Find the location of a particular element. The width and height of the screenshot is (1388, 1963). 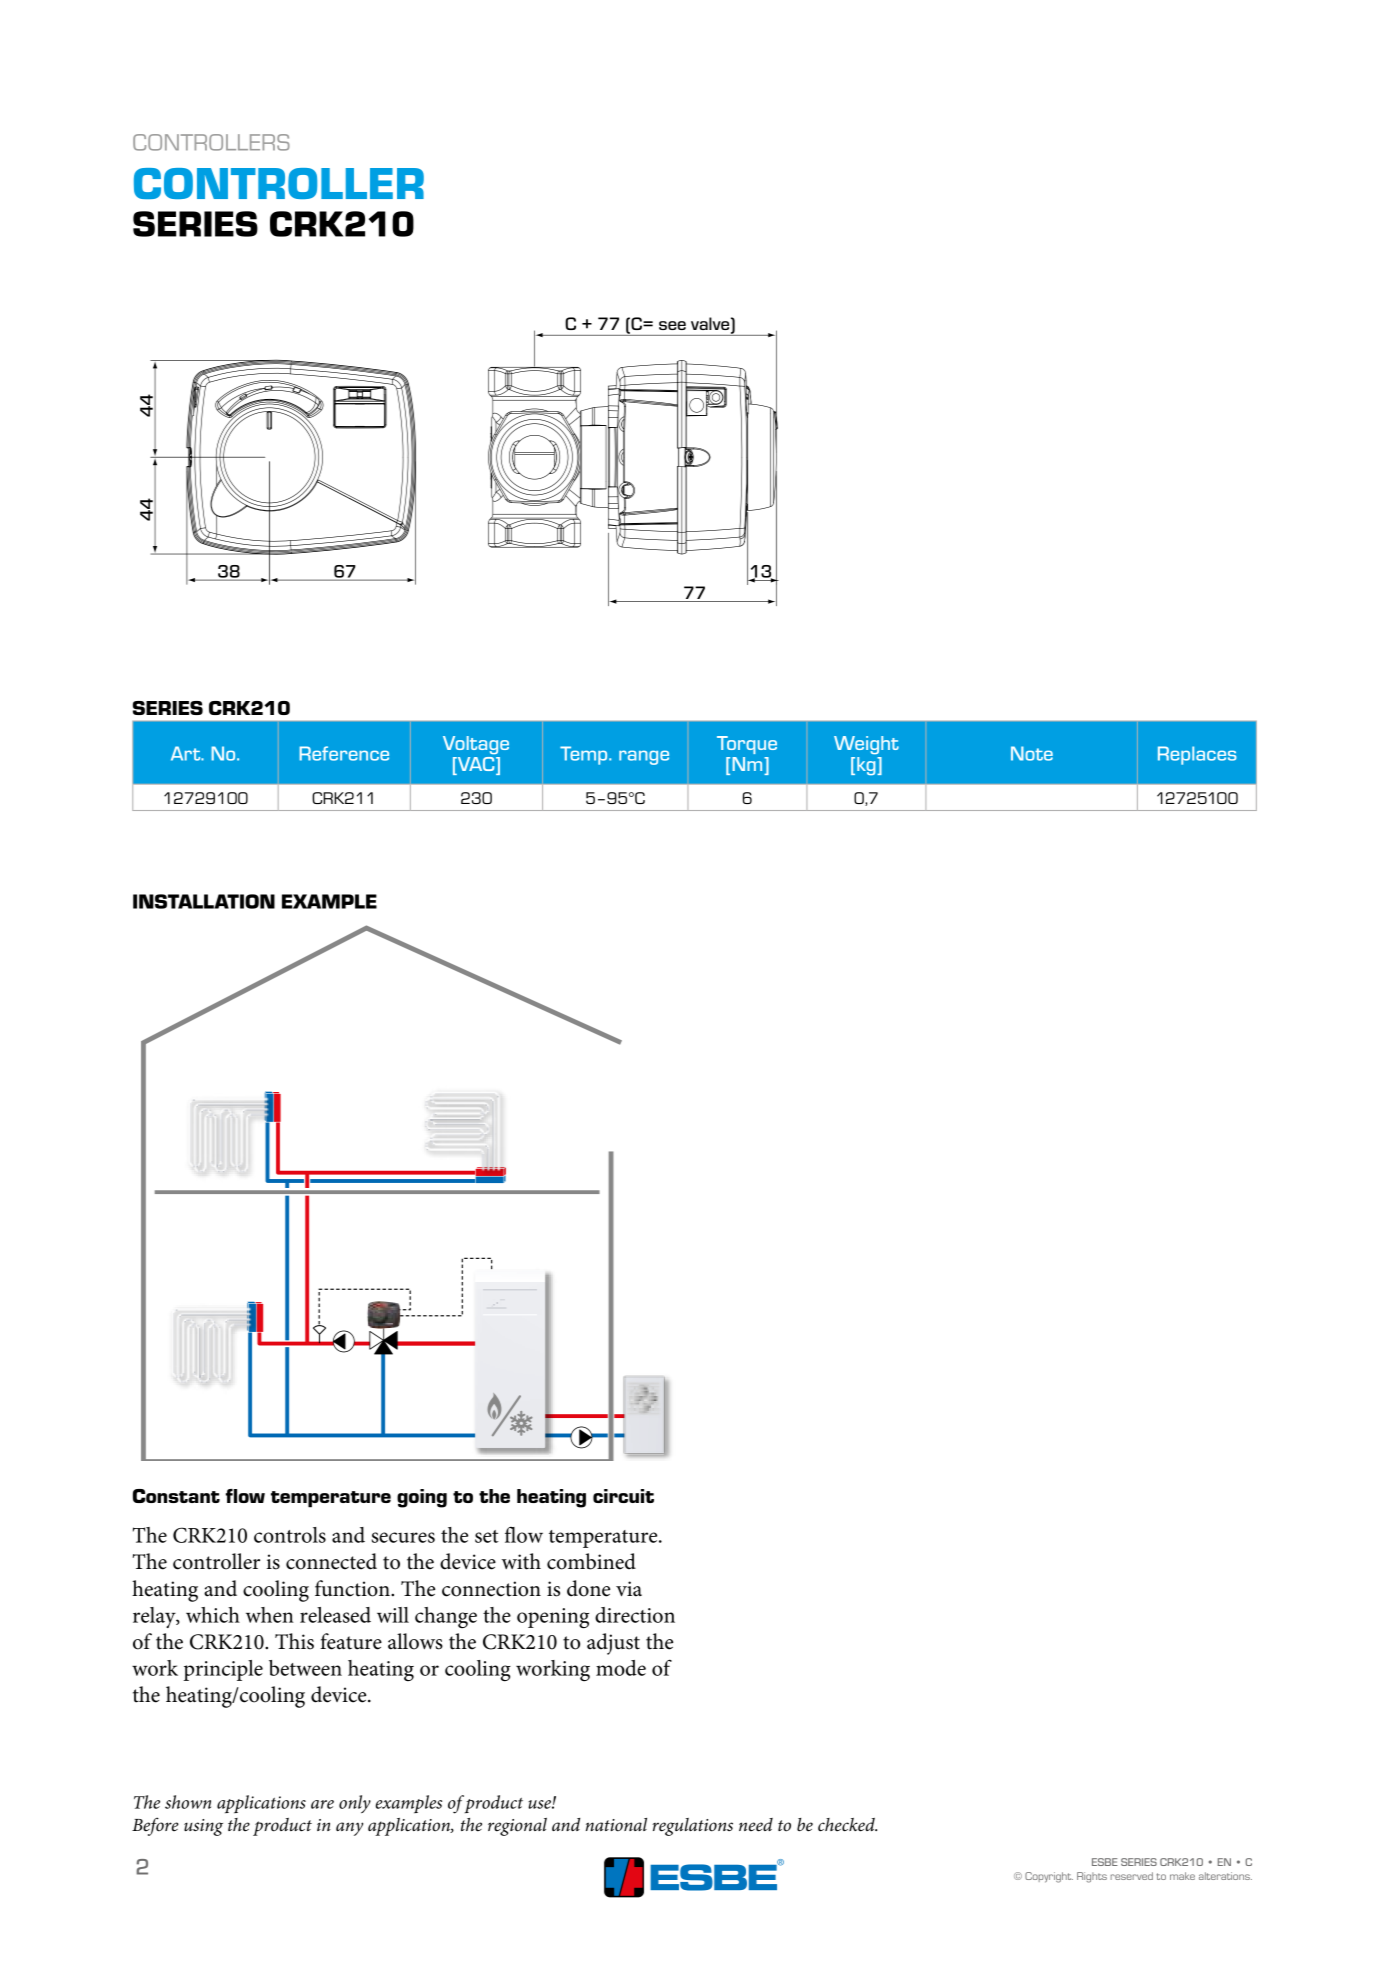

range is located at coordinates (644, 757).
